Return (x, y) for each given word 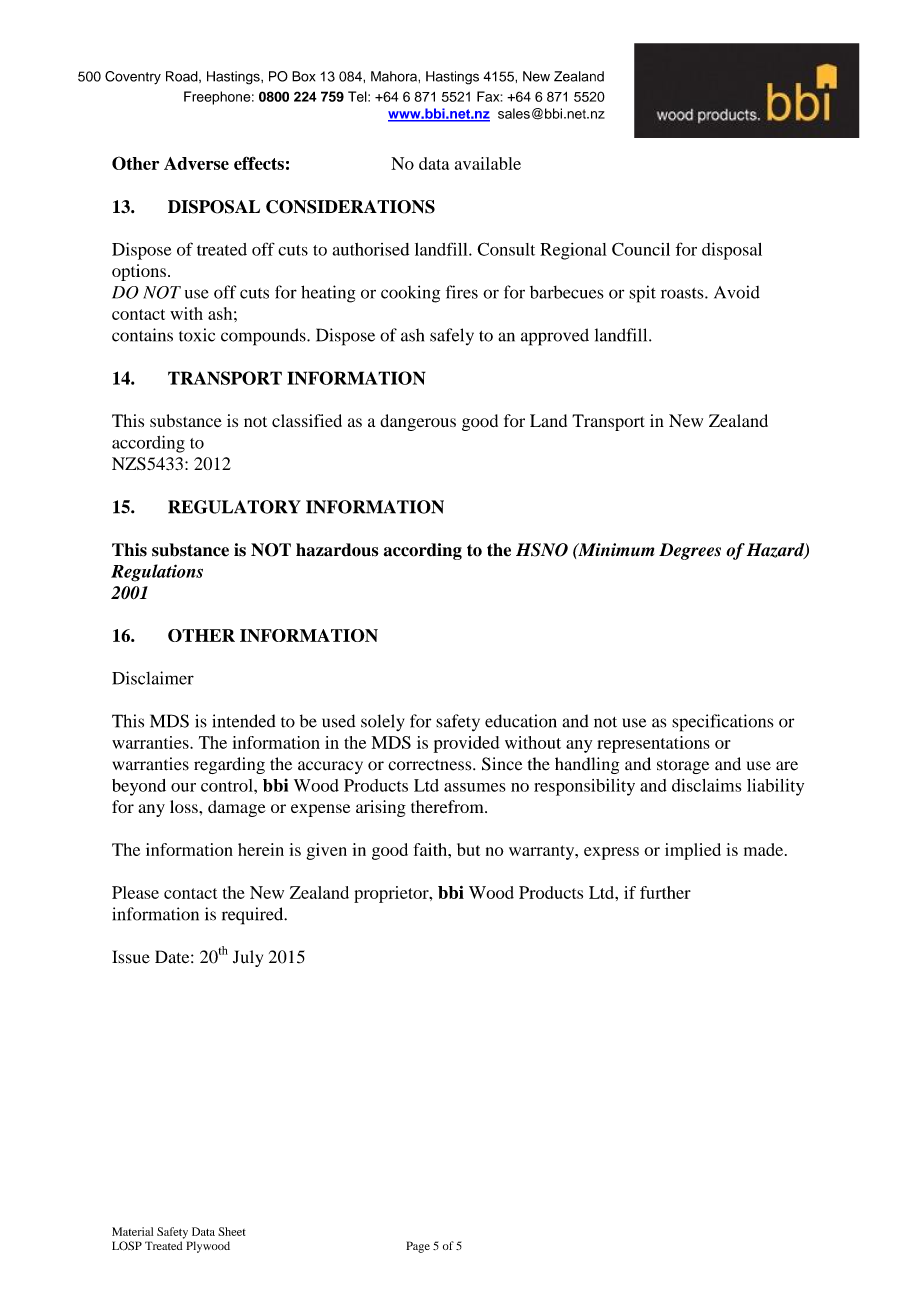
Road (183, 77)
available (488, 163)
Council (641, 249)
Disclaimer (153, 678)
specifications (722, 723)
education (521, 721)
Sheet (232, 1231)
